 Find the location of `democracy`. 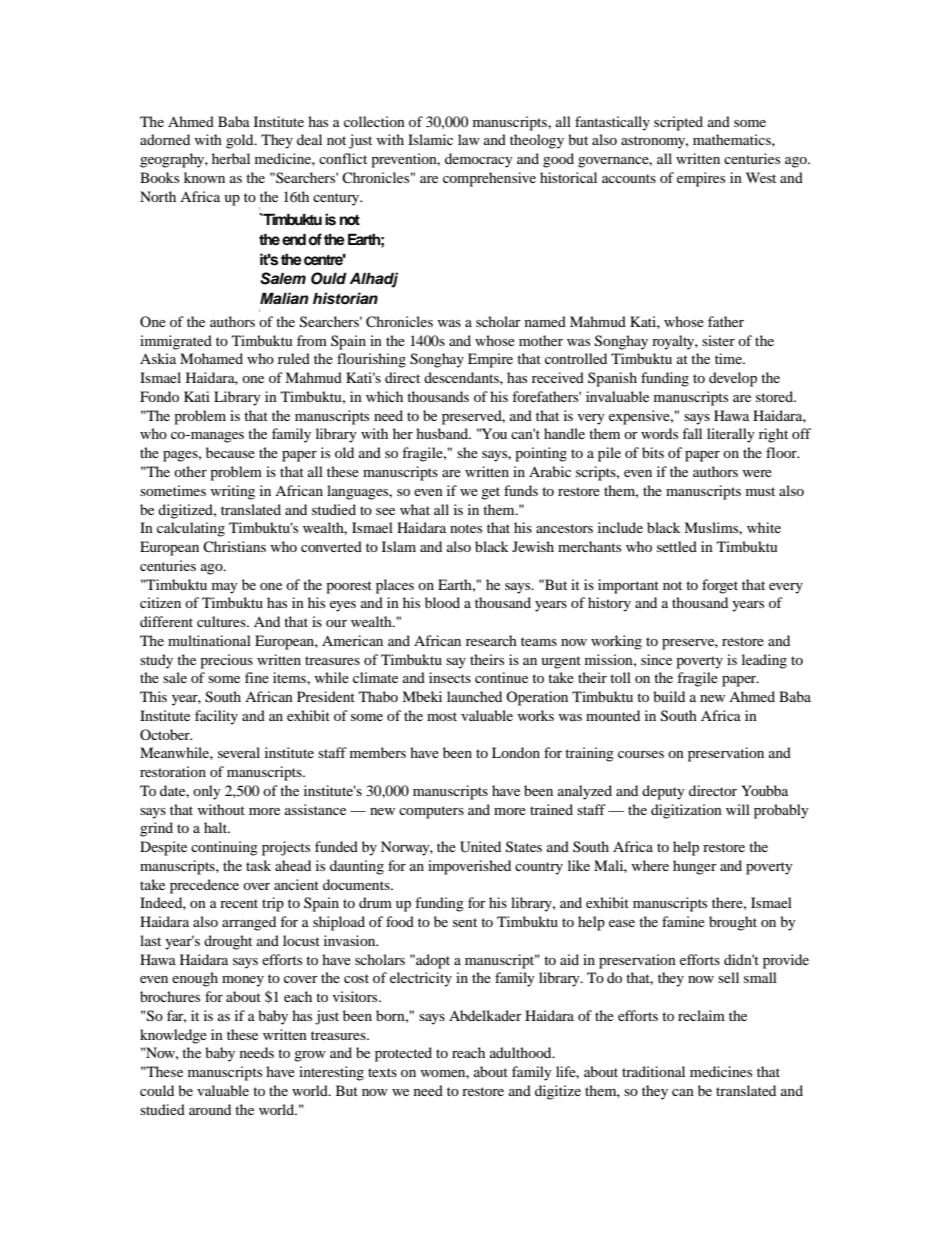

democracy is located at coordinates (479, 160).
